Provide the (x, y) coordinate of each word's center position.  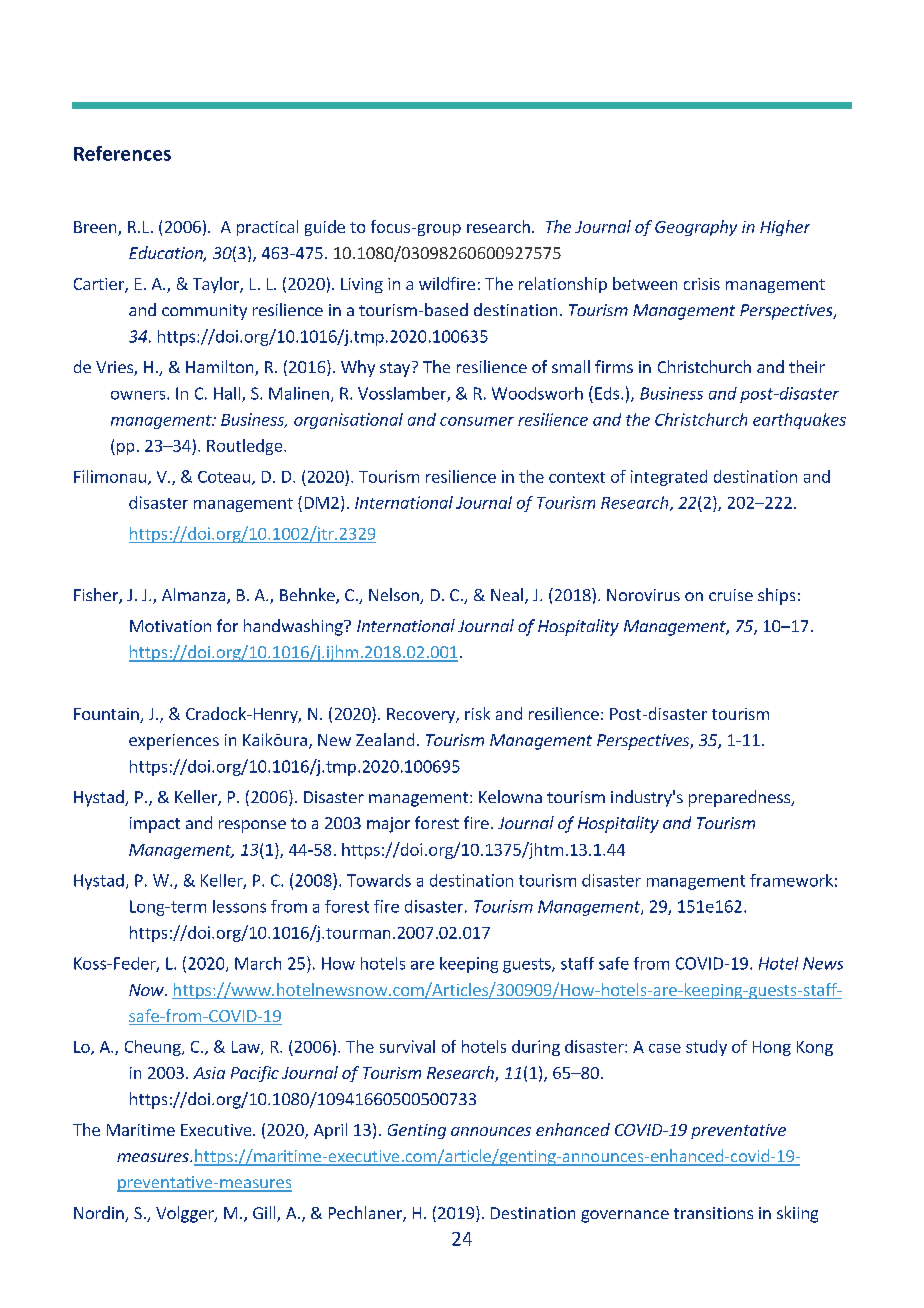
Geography (696, 228)
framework (791, 880)
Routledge (246, 447)
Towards (379, 880)
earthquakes (799, 421)
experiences (174, 742)
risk (477, 713)
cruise (731, 595)
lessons (239, 906)
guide (325, 228)
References (122, 153)
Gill (265, 1214)
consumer (477, 421)
